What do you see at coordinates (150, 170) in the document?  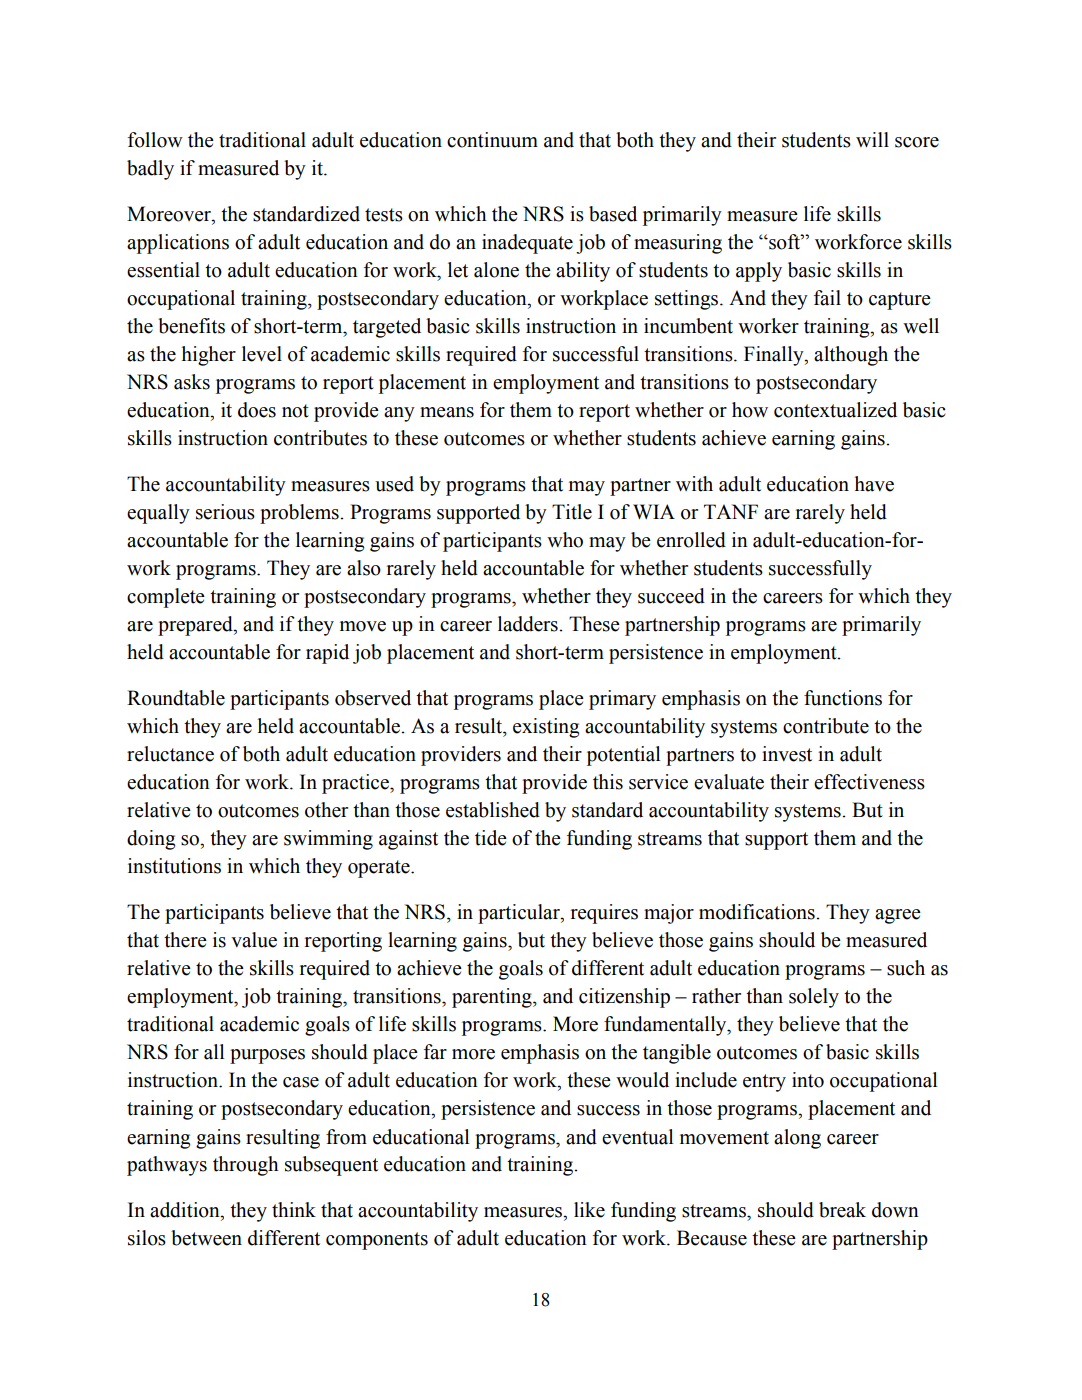 I see `badly` at bounding box center [150, 170].
